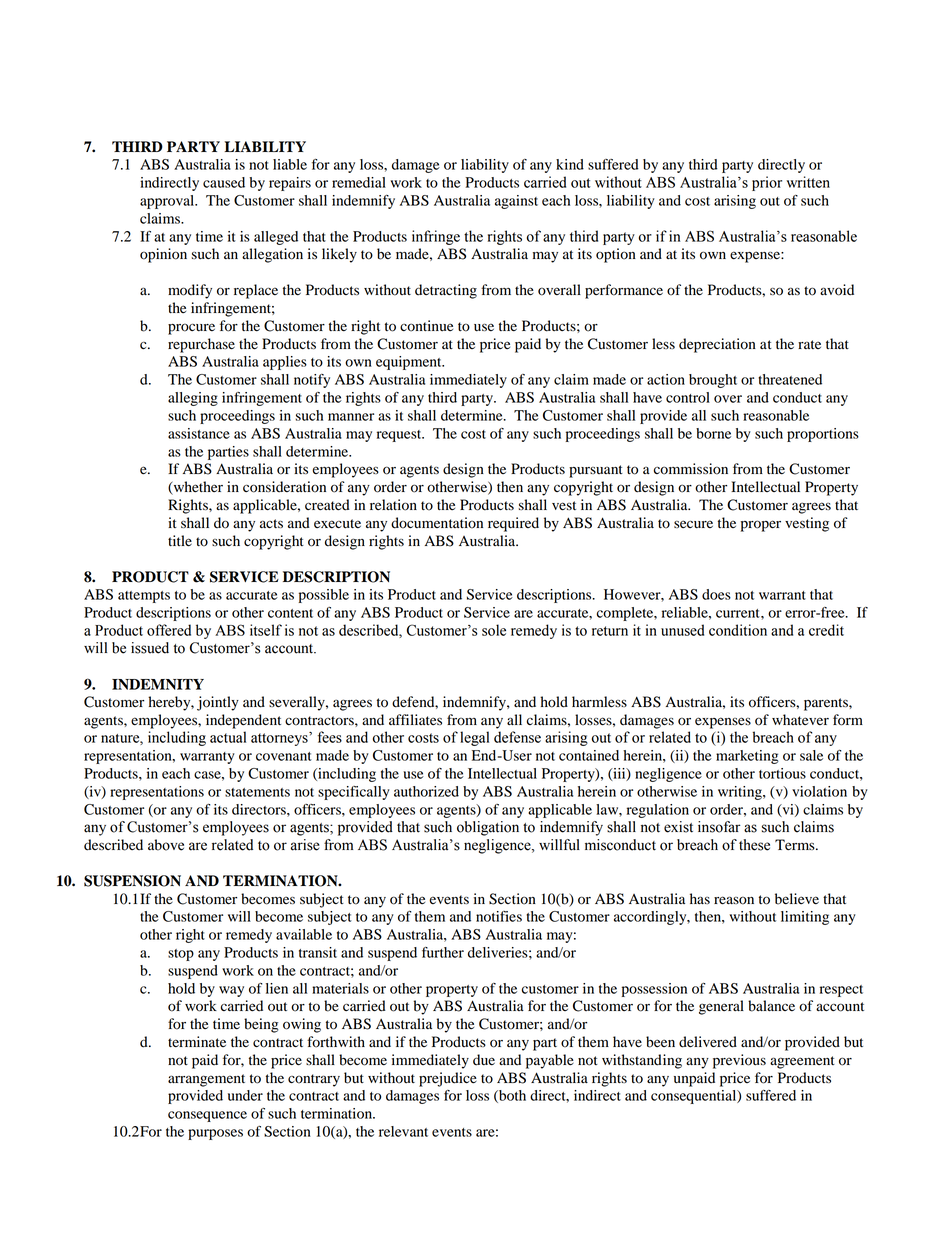  I want to click on sole, so click(494, 630).
